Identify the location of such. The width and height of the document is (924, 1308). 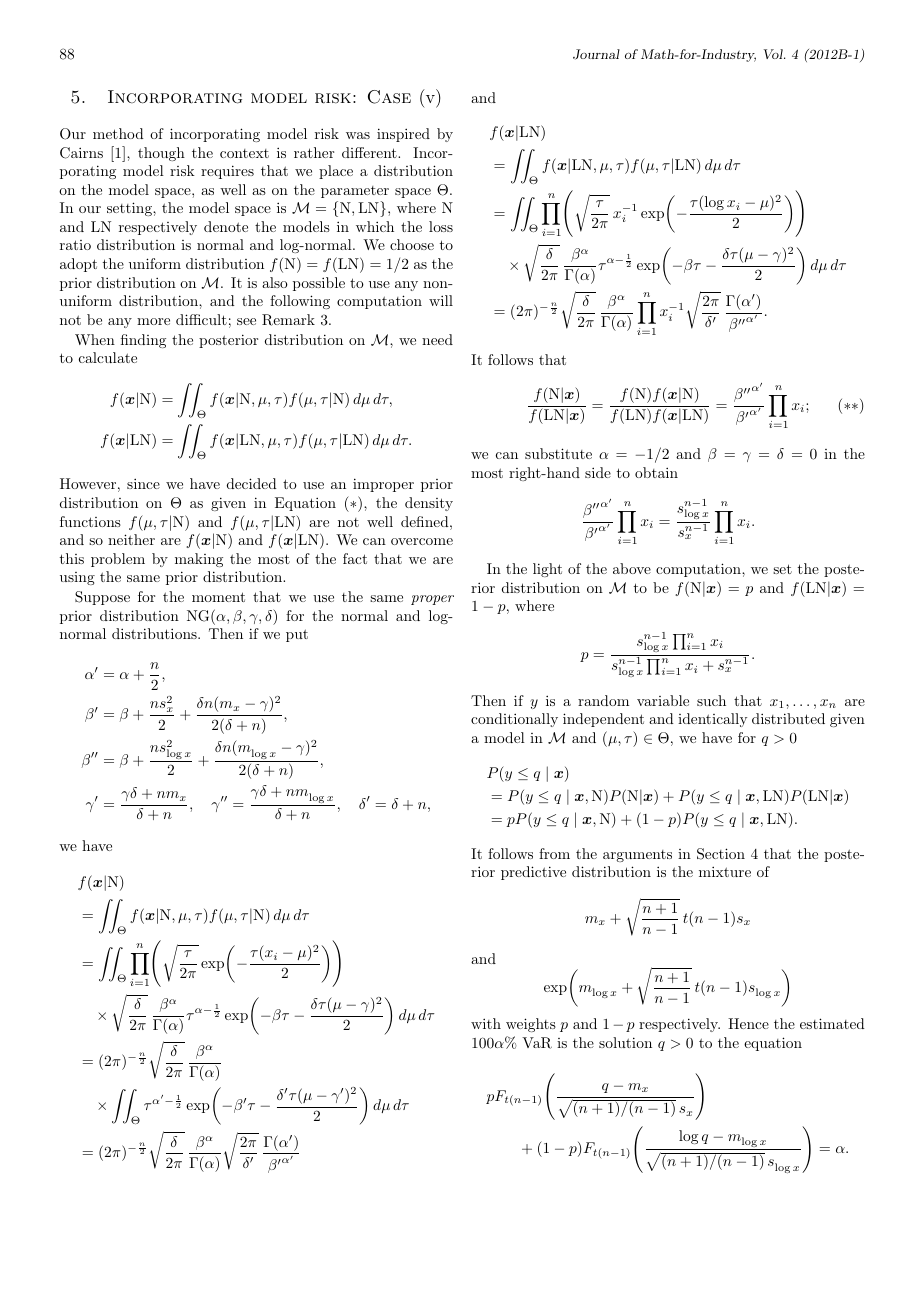
(711, 700).
